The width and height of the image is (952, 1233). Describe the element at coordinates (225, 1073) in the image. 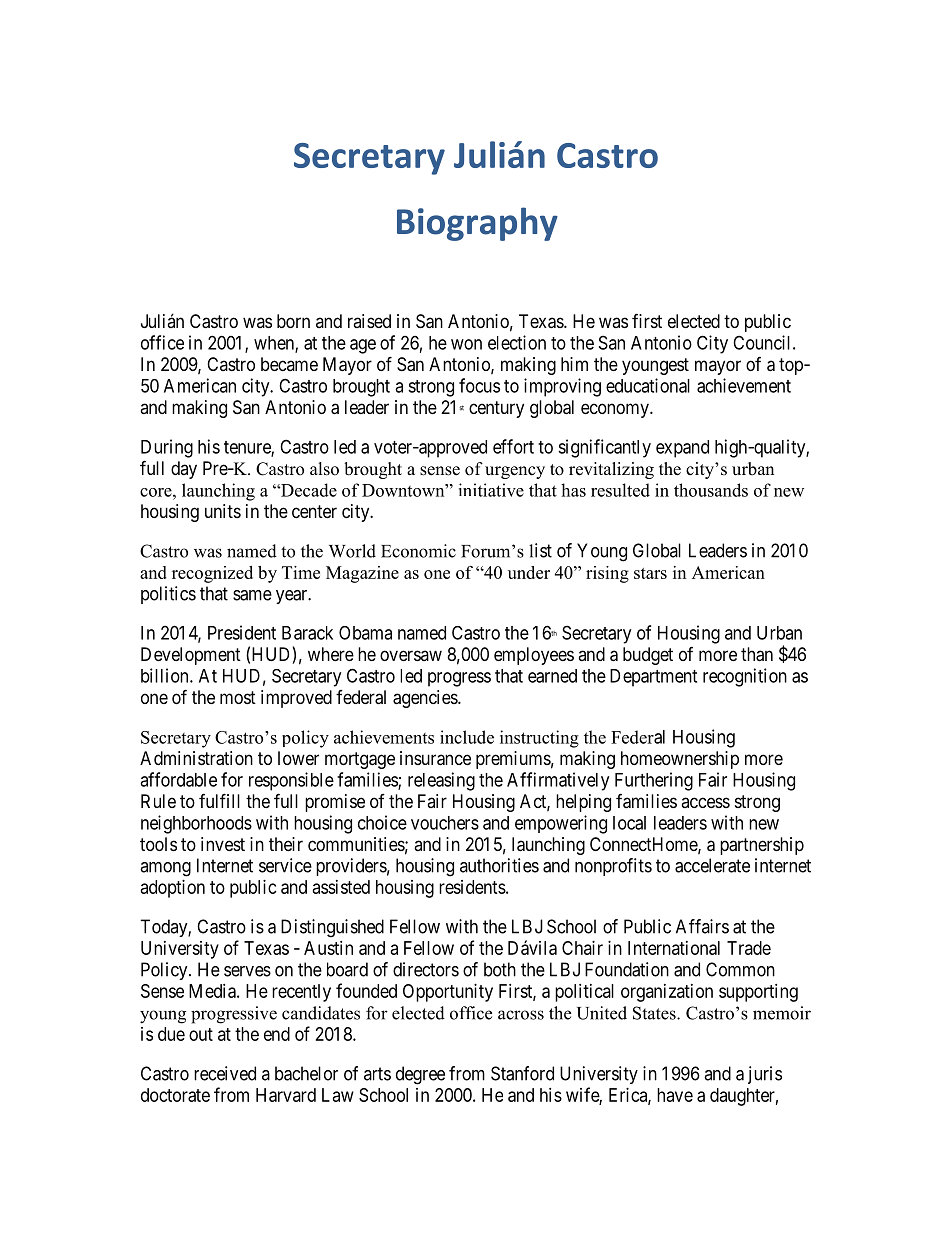

I see `received` at that location.
